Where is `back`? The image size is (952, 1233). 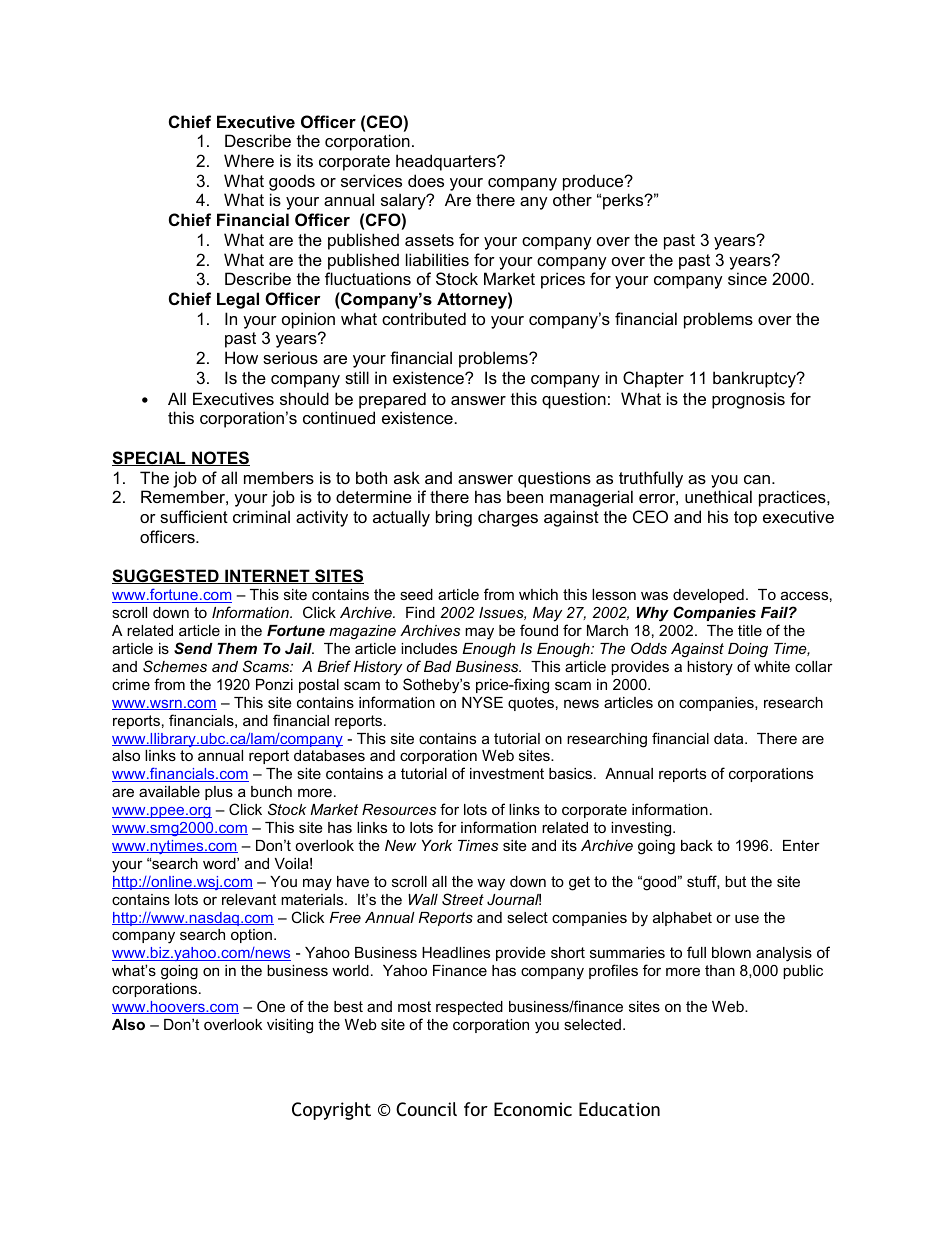 back is located at coordinates (697, 845).
